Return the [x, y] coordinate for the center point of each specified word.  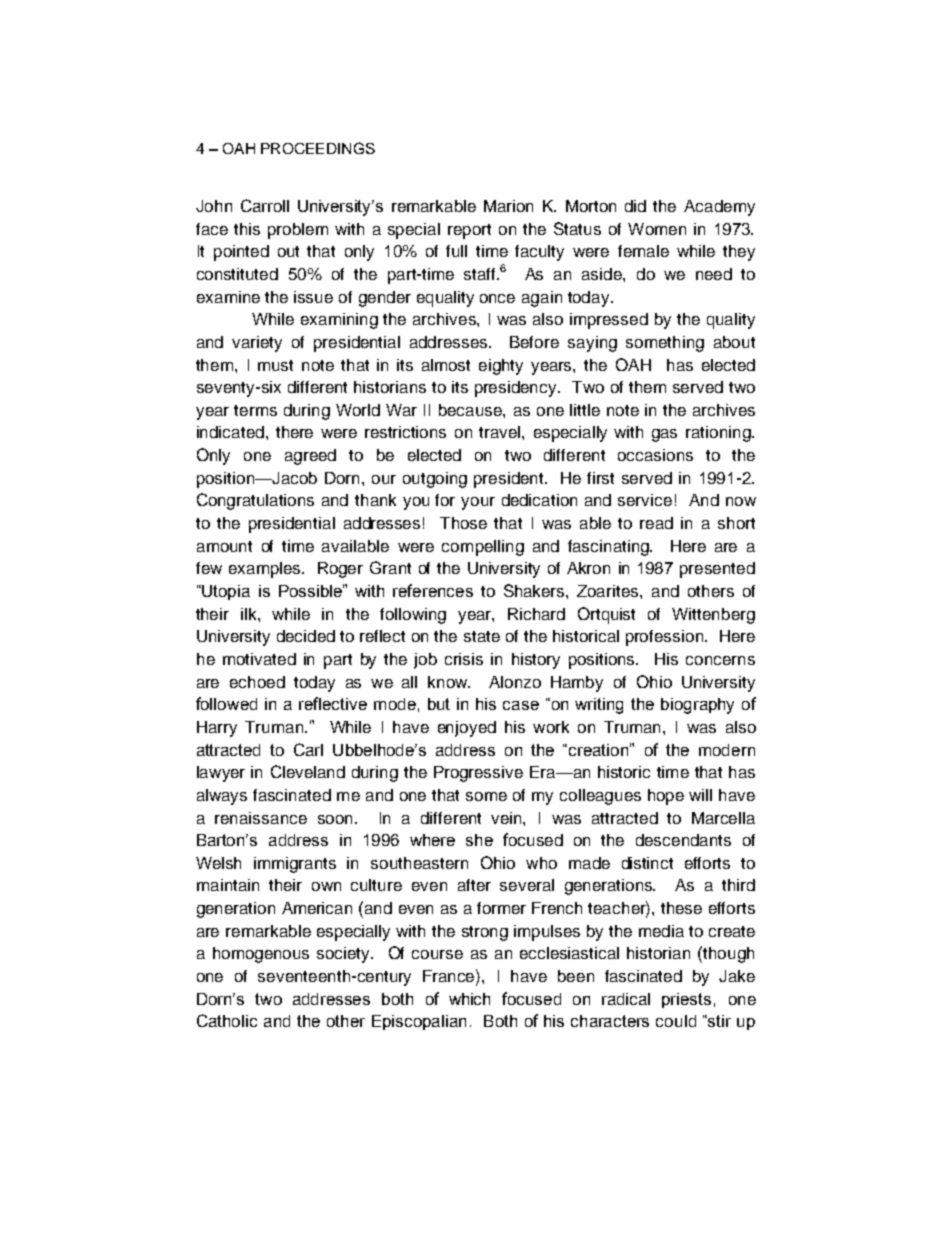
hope [666, 797]
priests [686, 1000]
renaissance [261, 818]
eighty [501, 367]
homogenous [261, 955]
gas [664, 435]
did [635, 206]
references [433, 590]
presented [717, 570]
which [469, 999]
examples [266, 570]
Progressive [478, 774]
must [275, 365]
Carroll [265, 205]
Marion [508, 206]
